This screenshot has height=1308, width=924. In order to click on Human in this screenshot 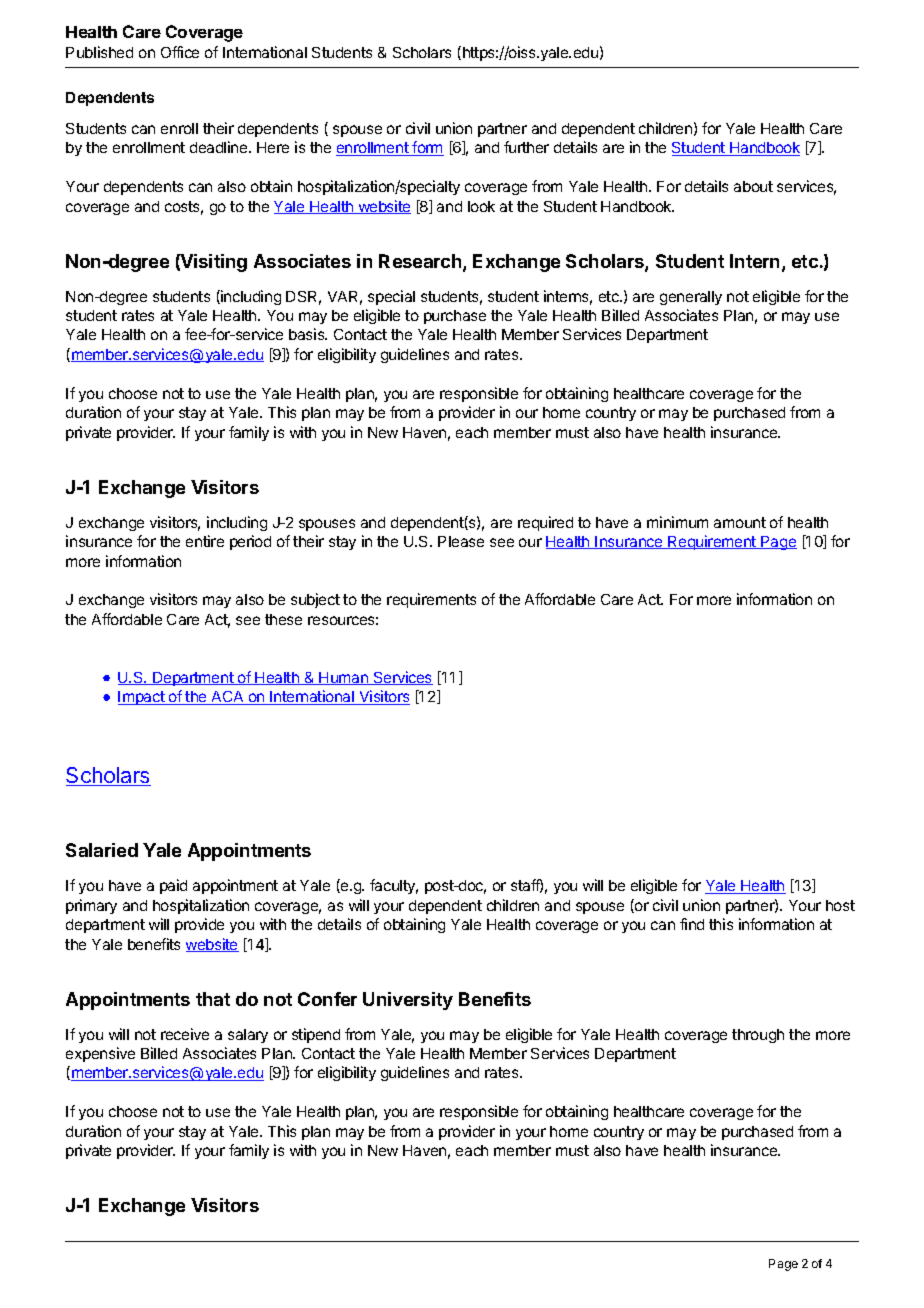, I will do `click(344, 678)`.
